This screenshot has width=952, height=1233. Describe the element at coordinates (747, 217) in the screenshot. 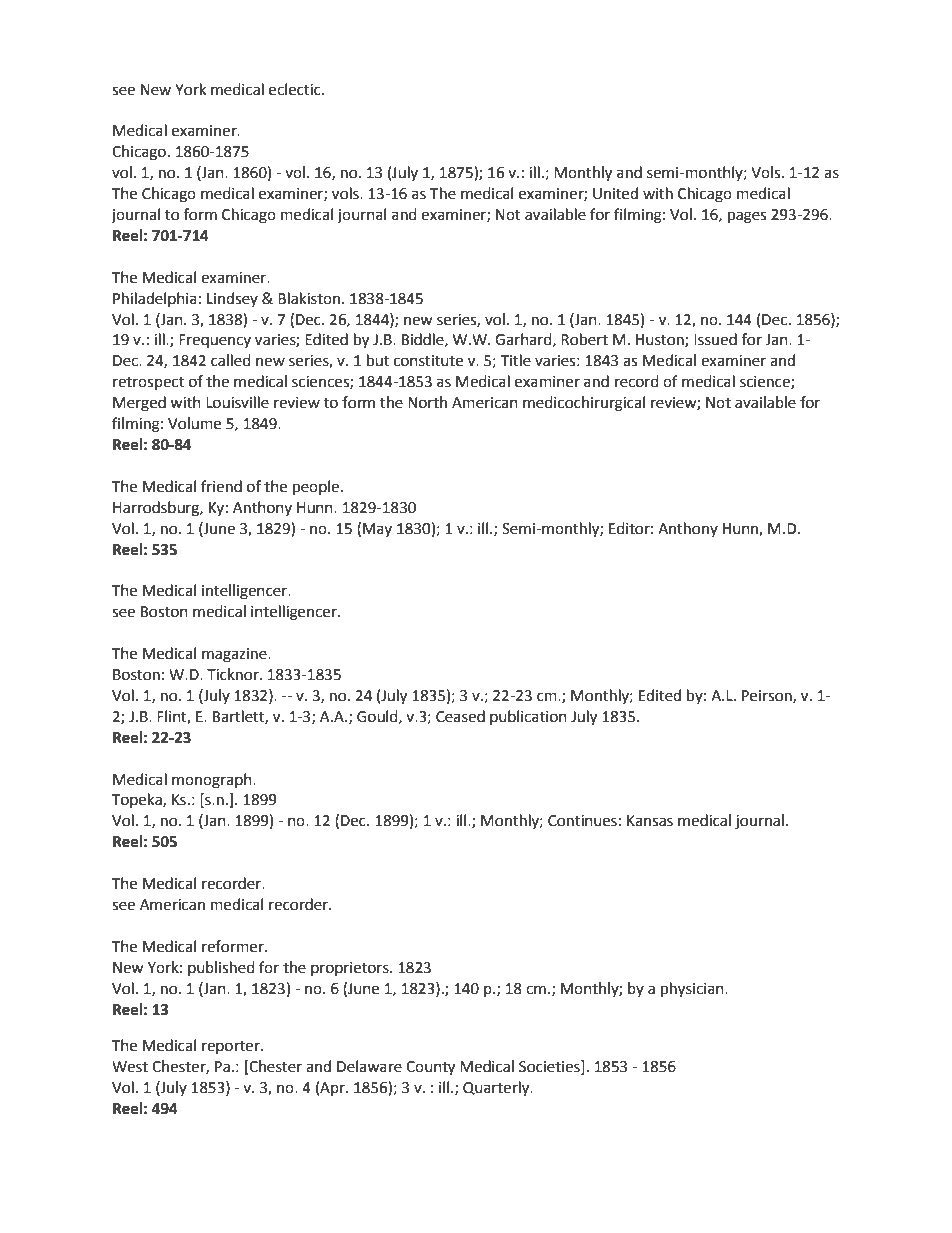

I see `pages` at that location.
